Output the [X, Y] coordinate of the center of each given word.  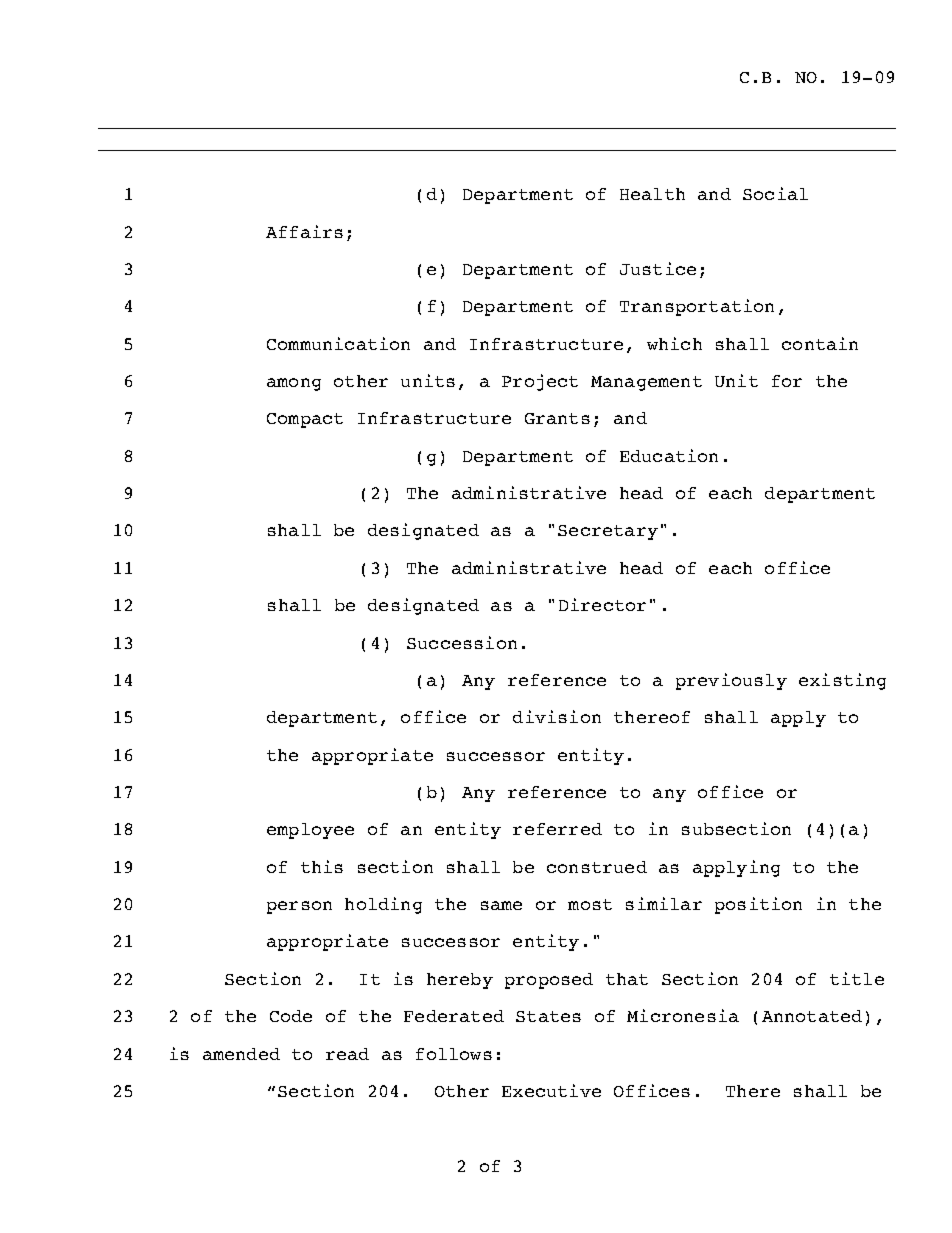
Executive [551, 1090]
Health [652, 194]
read [347, 1054]
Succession [462, 642]
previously [731, 681]
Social [775, 193]
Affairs [304, 231]
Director [602, 604]
